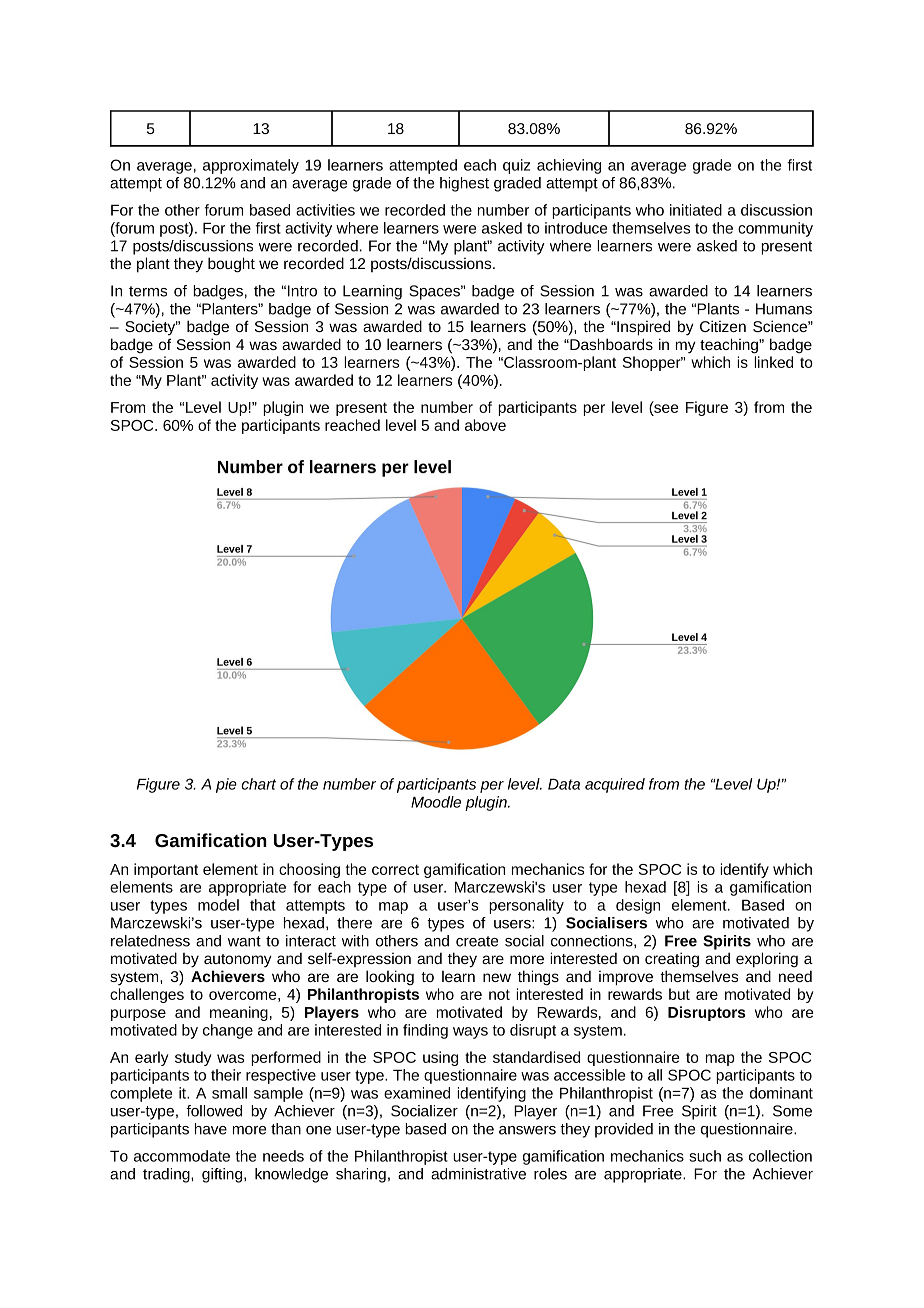 This document has height=1308, width=924. What do you see at coordinates (464, 184) in the document?
I see `highest` at bounding box center [464, 184].
